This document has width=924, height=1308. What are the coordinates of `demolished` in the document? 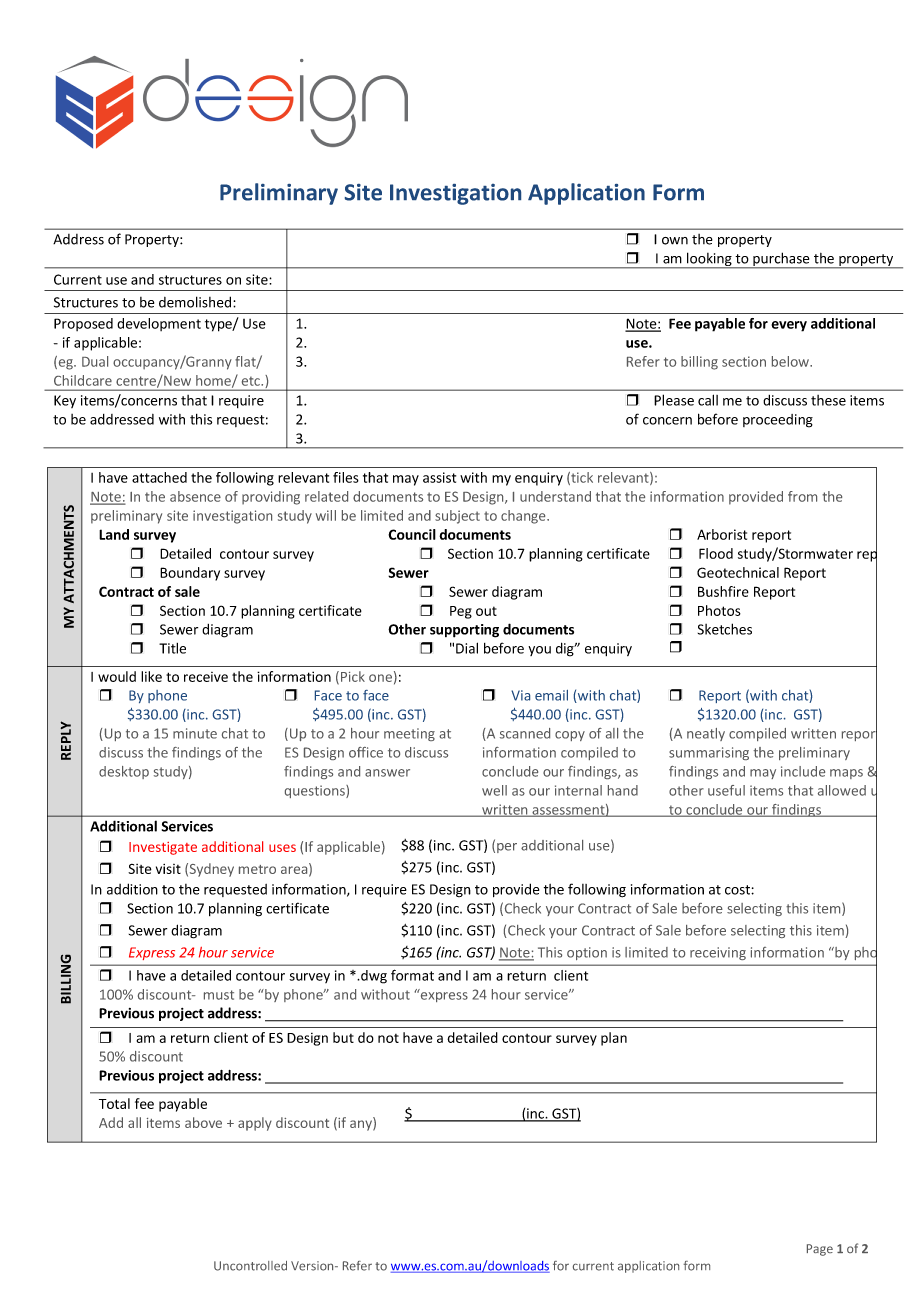 It's located at (196, 302).
